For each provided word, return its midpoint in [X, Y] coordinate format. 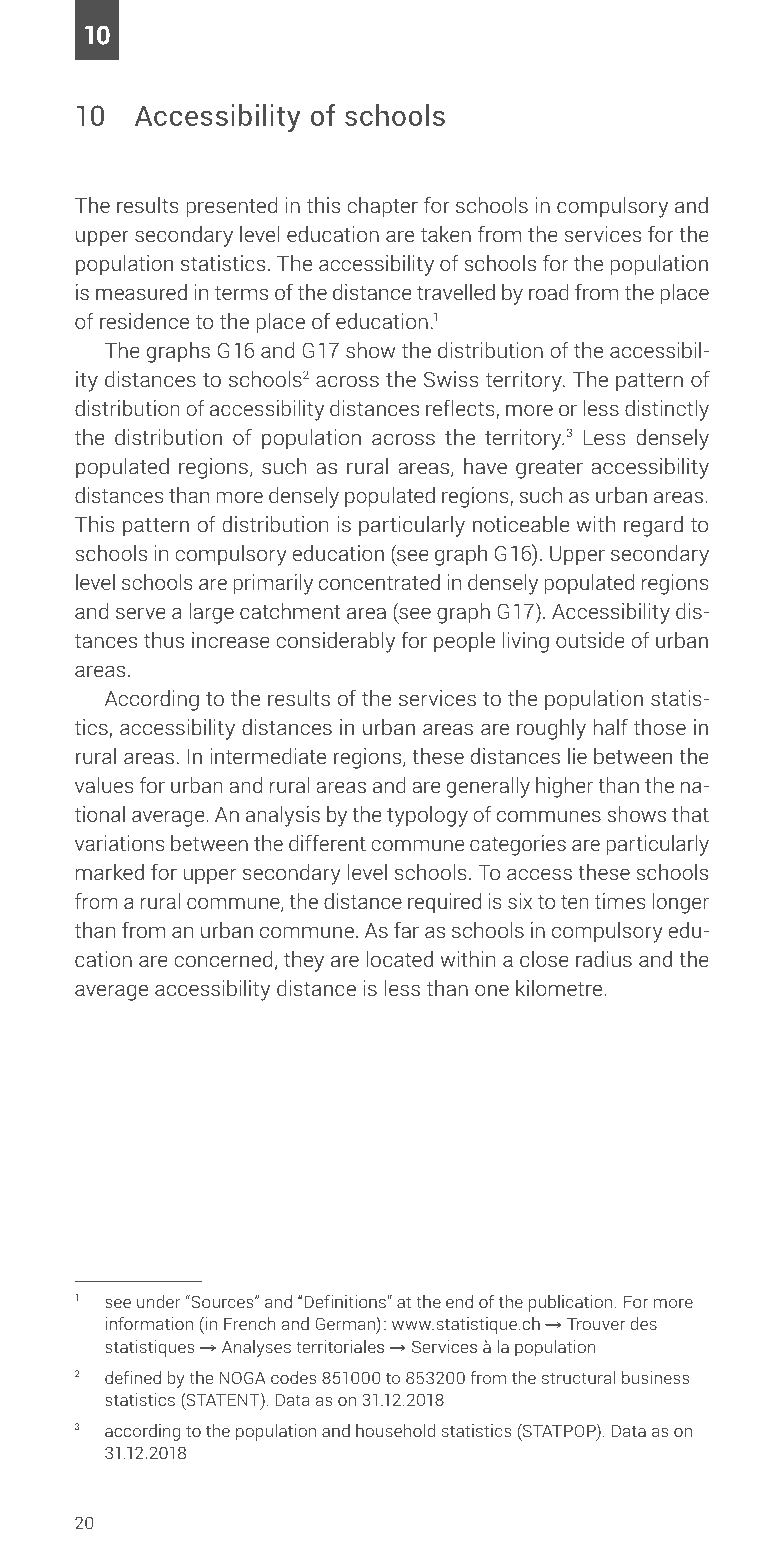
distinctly [667, 410]
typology [427, 816]
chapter [382, 207]
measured [141, 292]
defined [133, 1377]
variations [119, 843]
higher [564, 787]
